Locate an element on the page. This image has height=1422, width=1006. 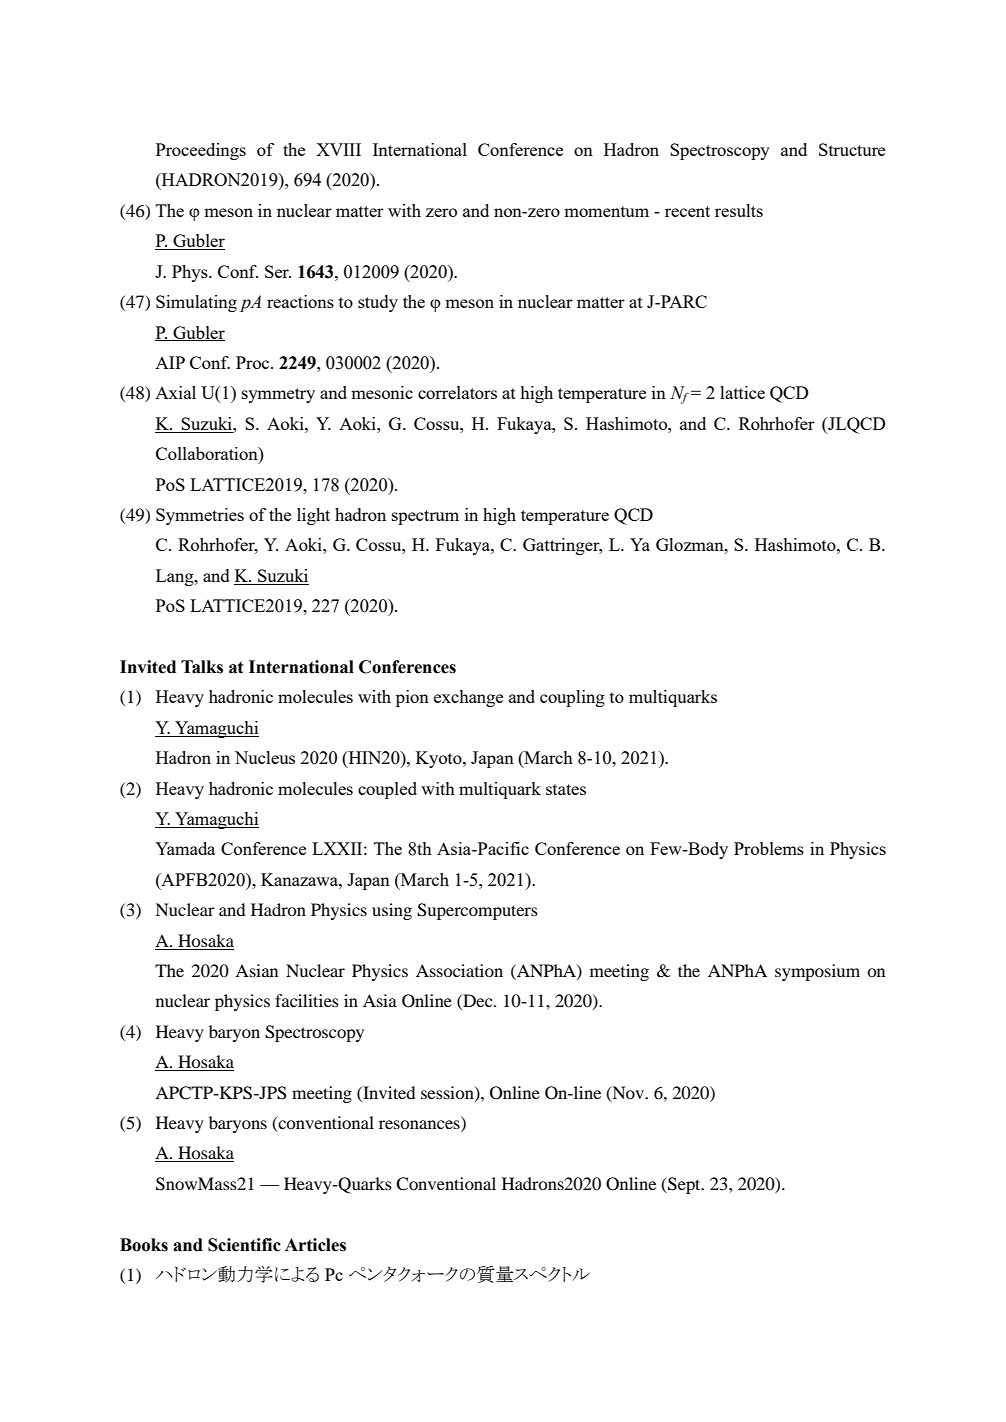
facilities is located at coordinates (307, 1000).
